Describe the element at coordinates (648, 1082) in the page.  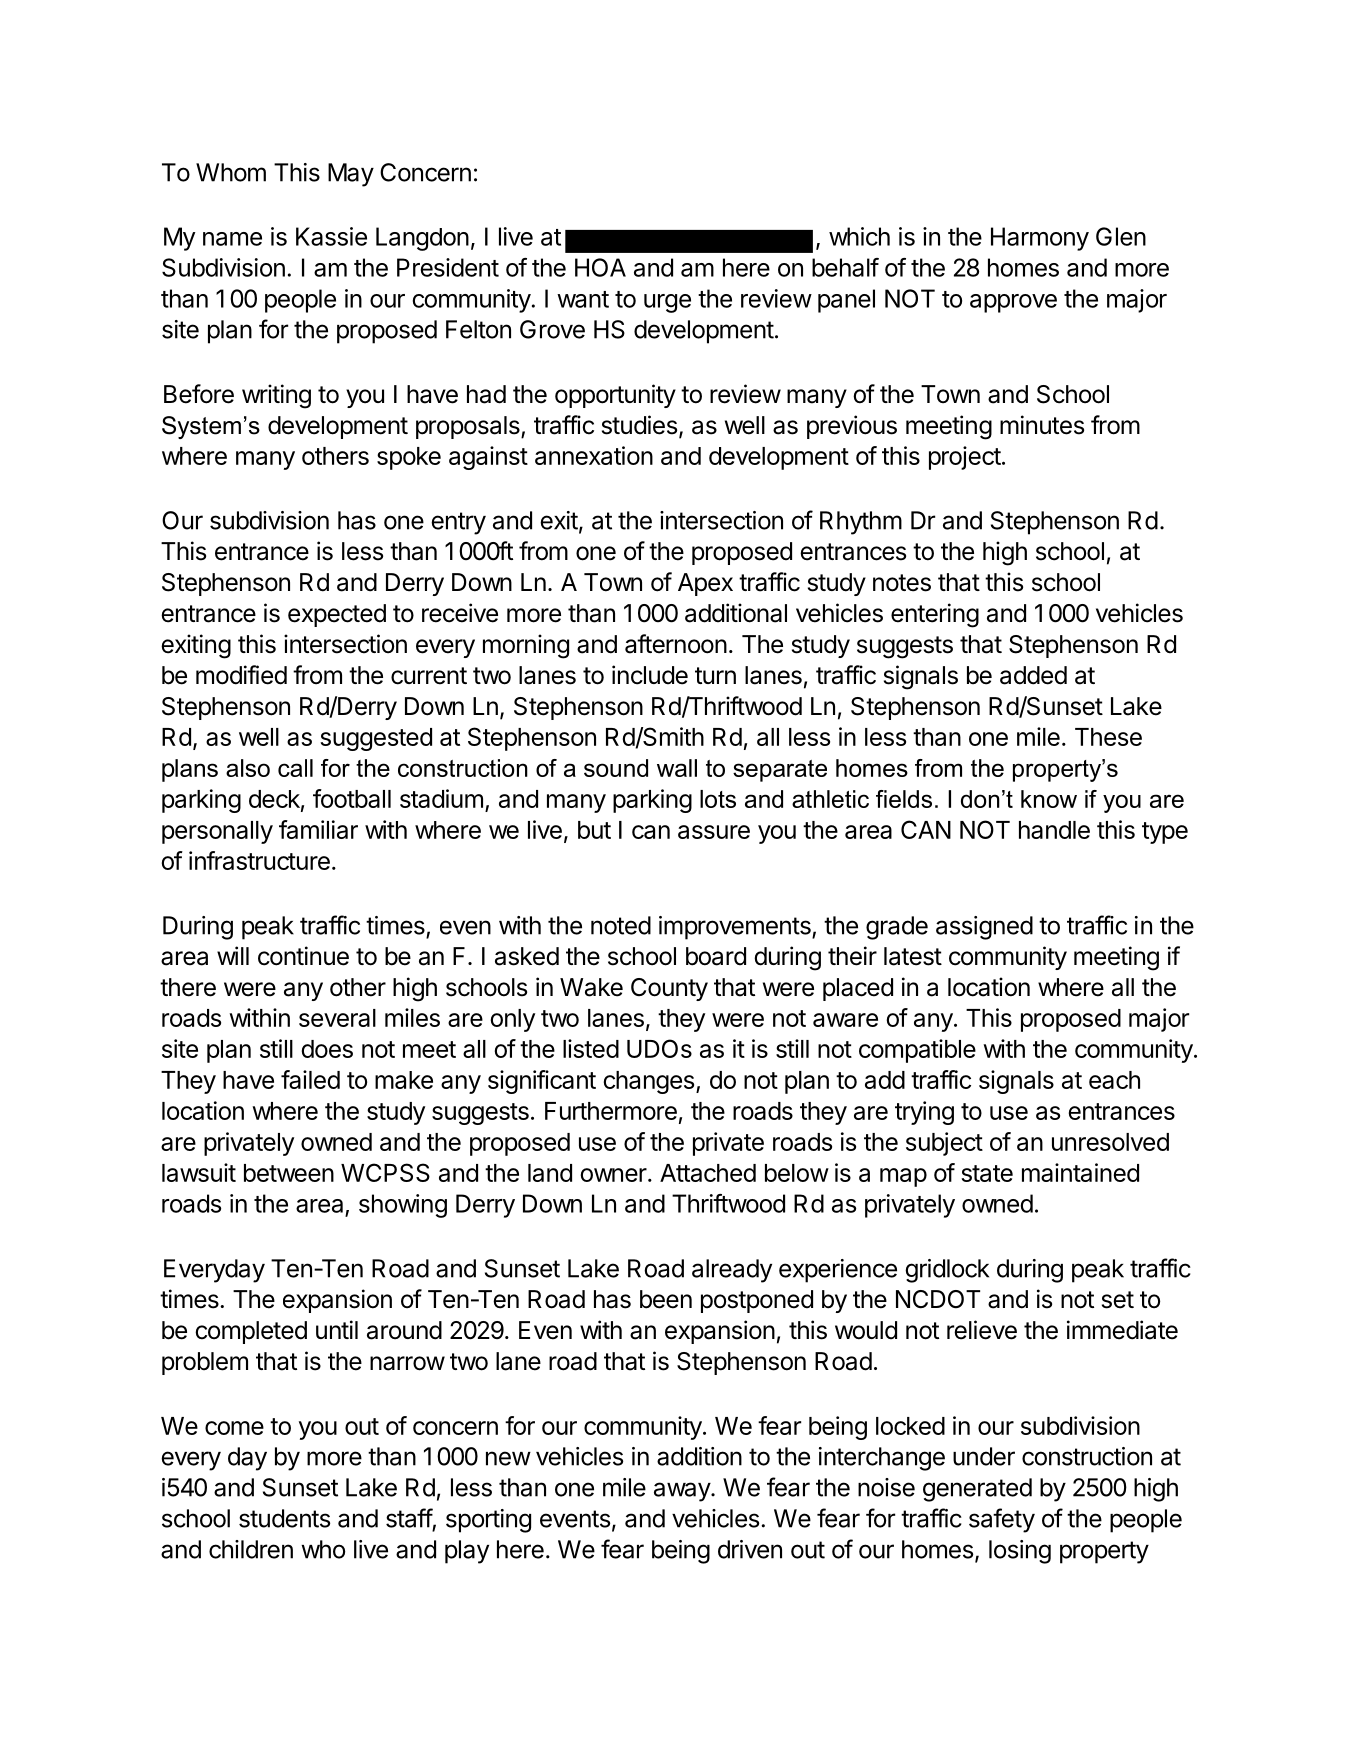
I see `changes` at that location.
